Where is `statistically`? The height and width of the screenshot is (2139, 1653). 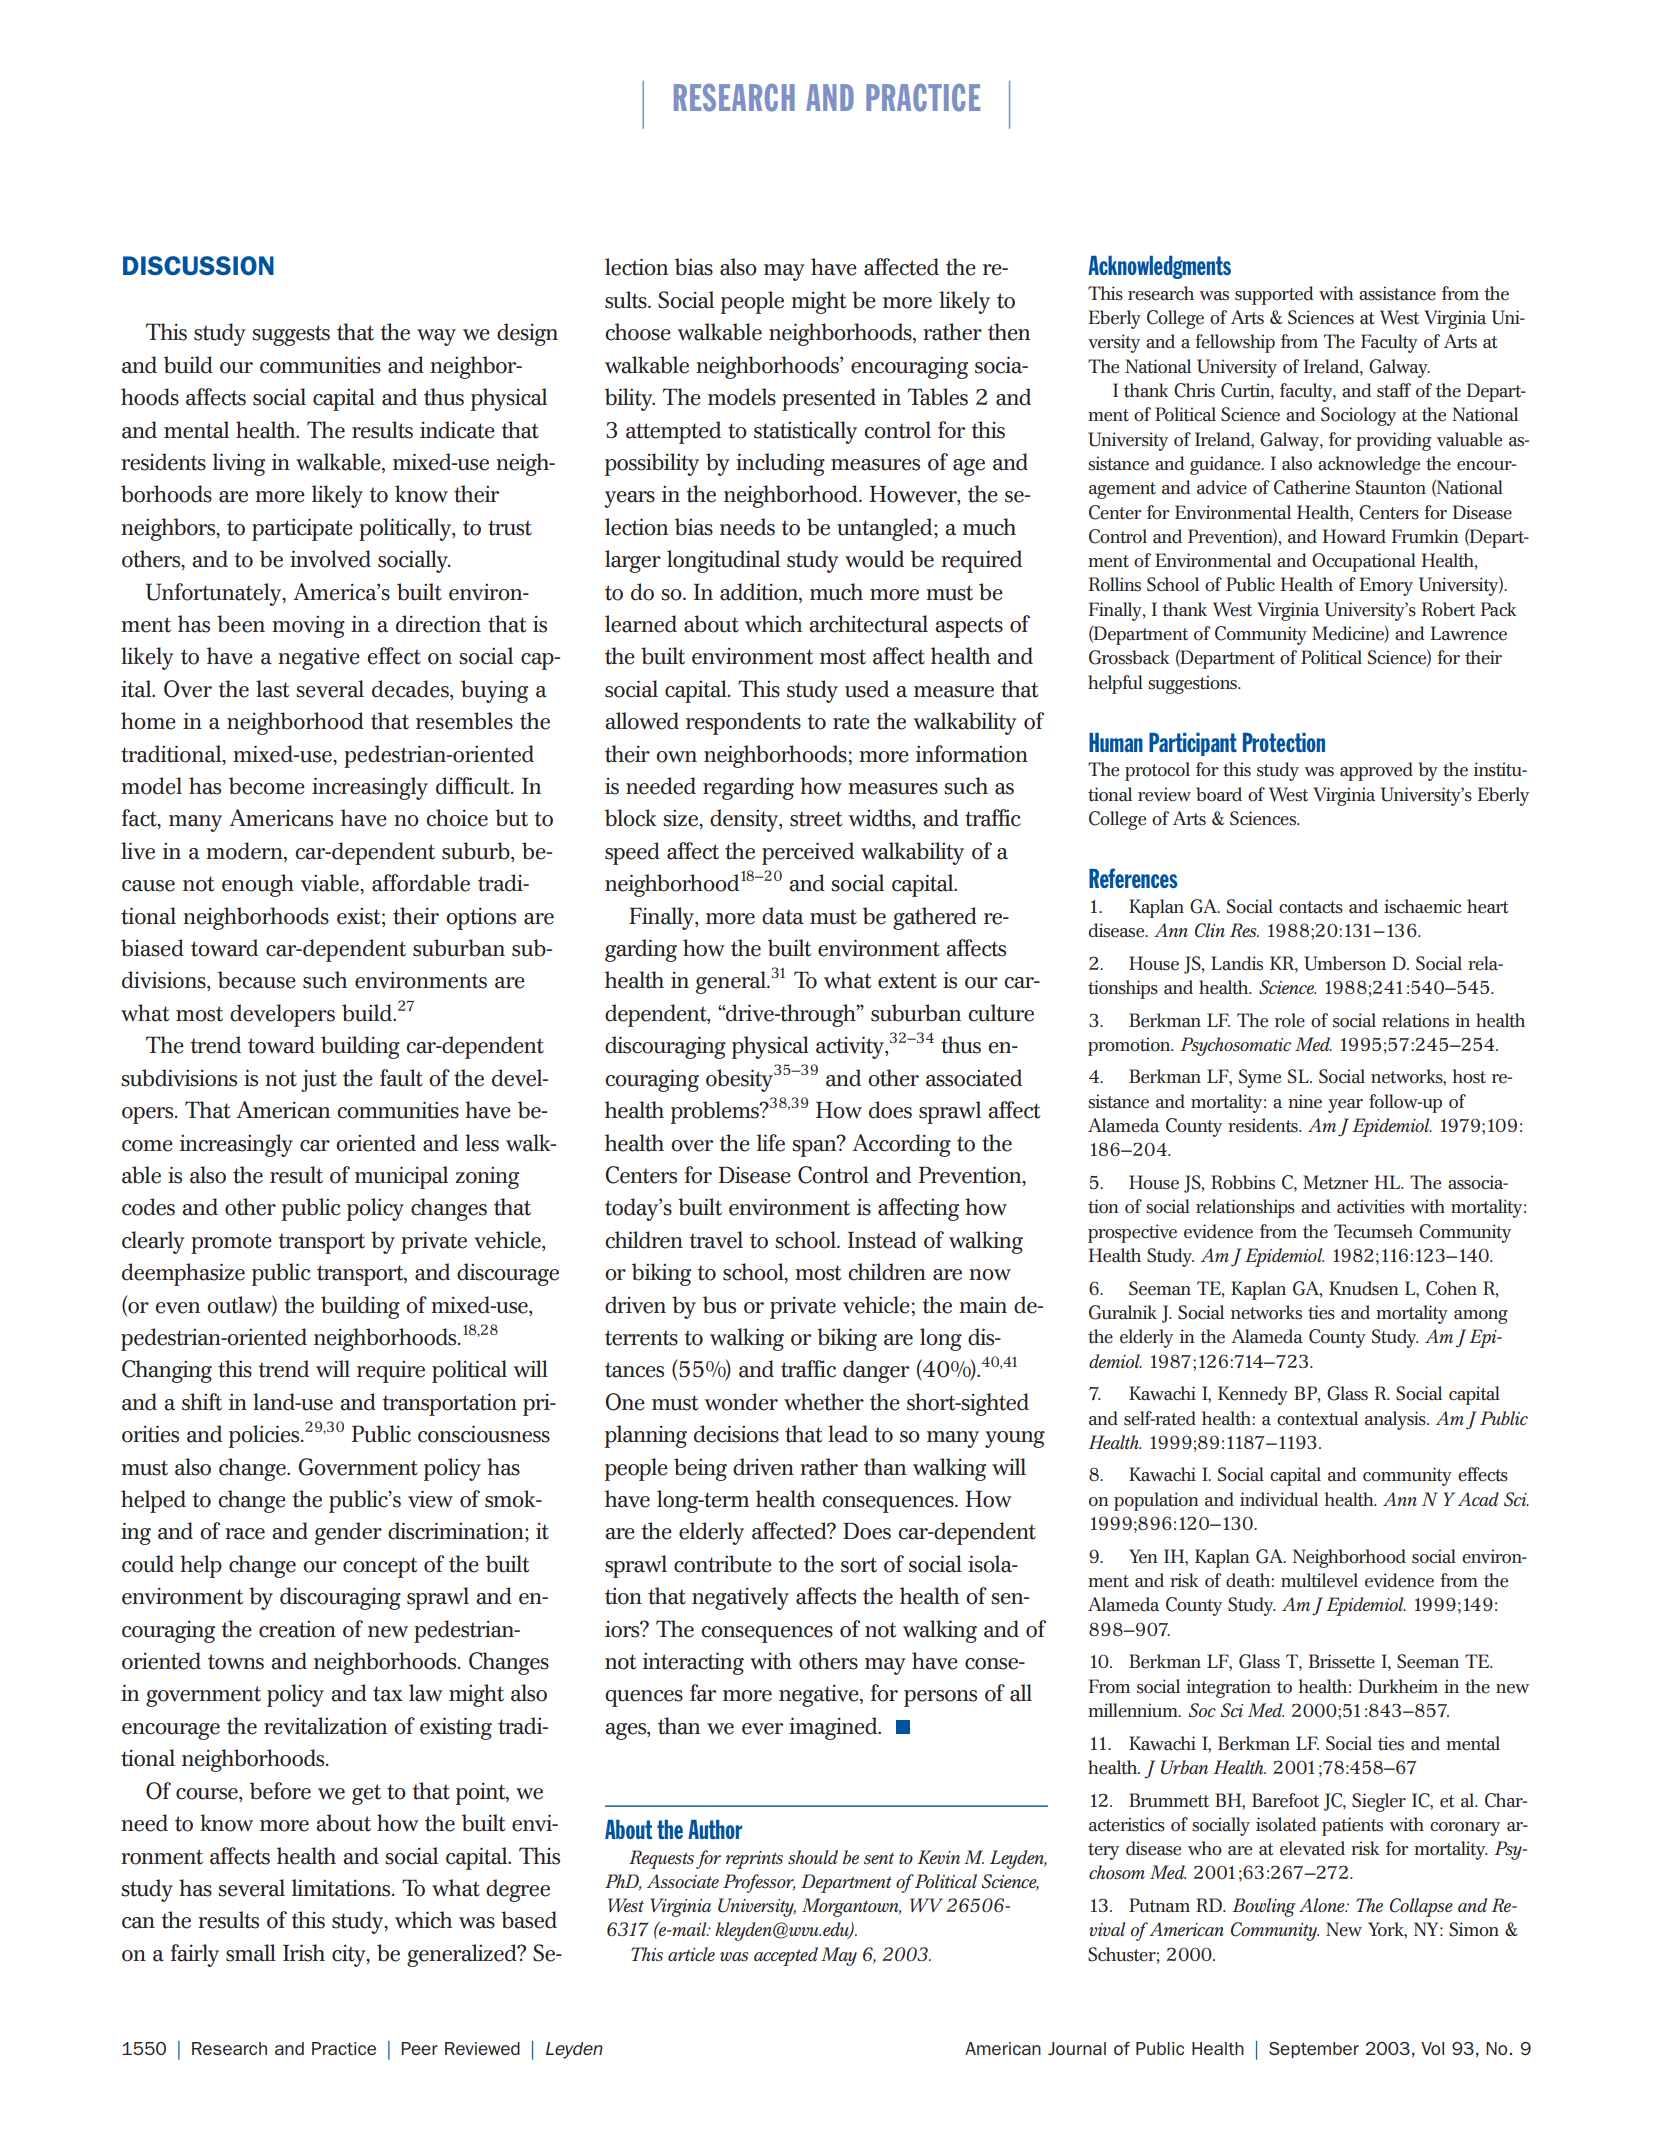 statistically is located at coordinates (805, 432).
